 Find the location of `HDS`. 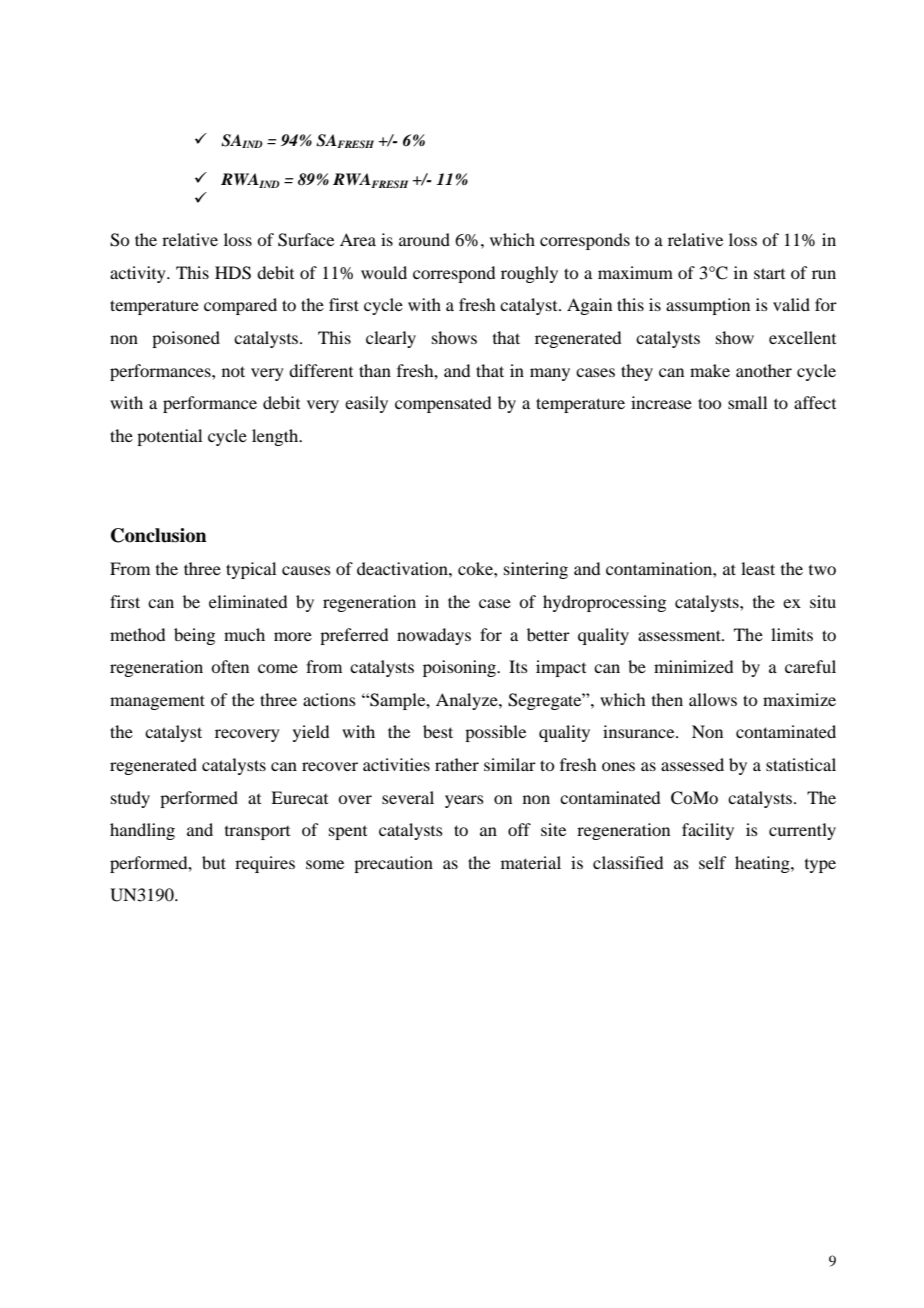

HDS is located at coordinates (233, 273).
